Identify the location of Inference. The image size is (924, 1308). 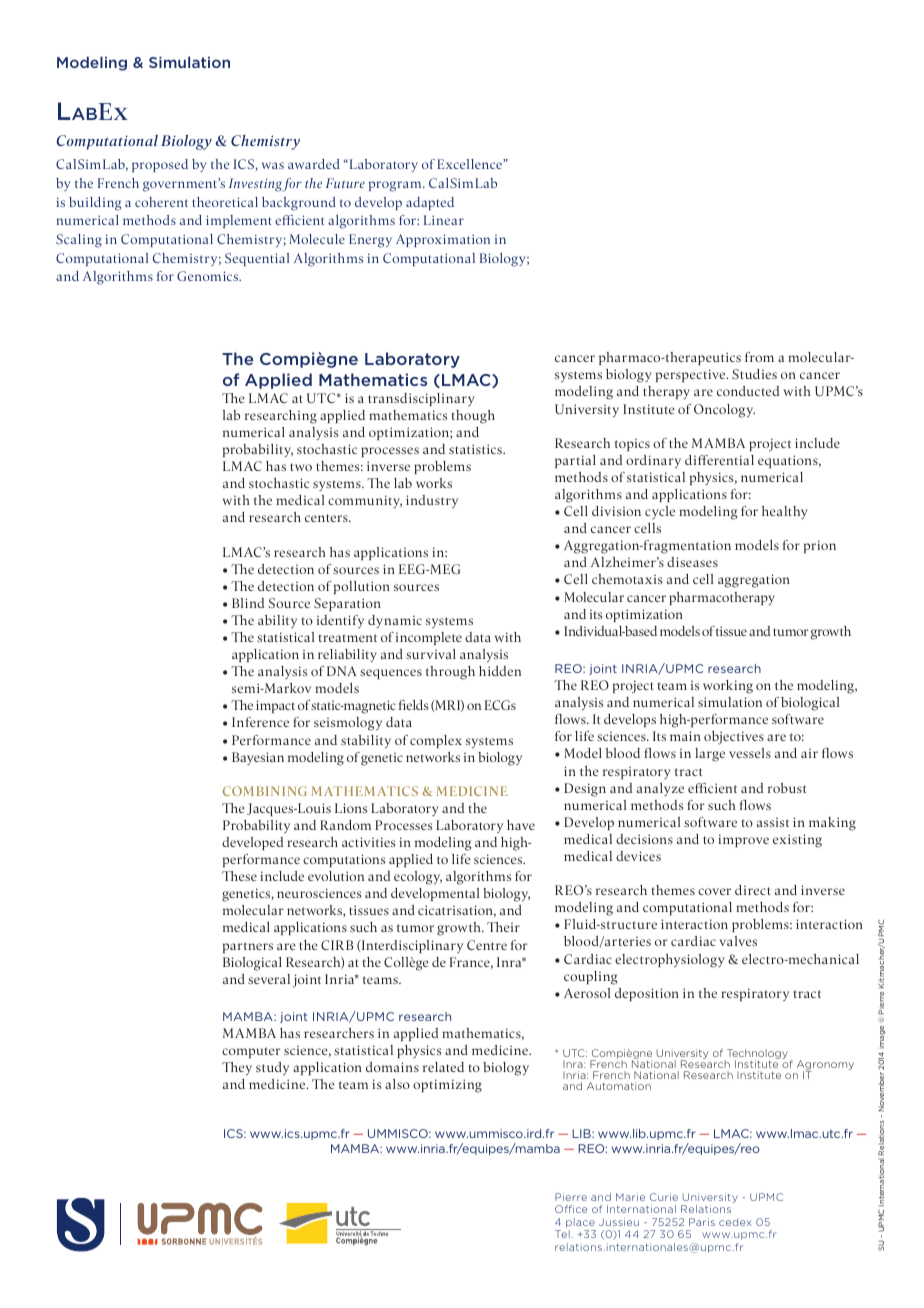
(260, 722).
